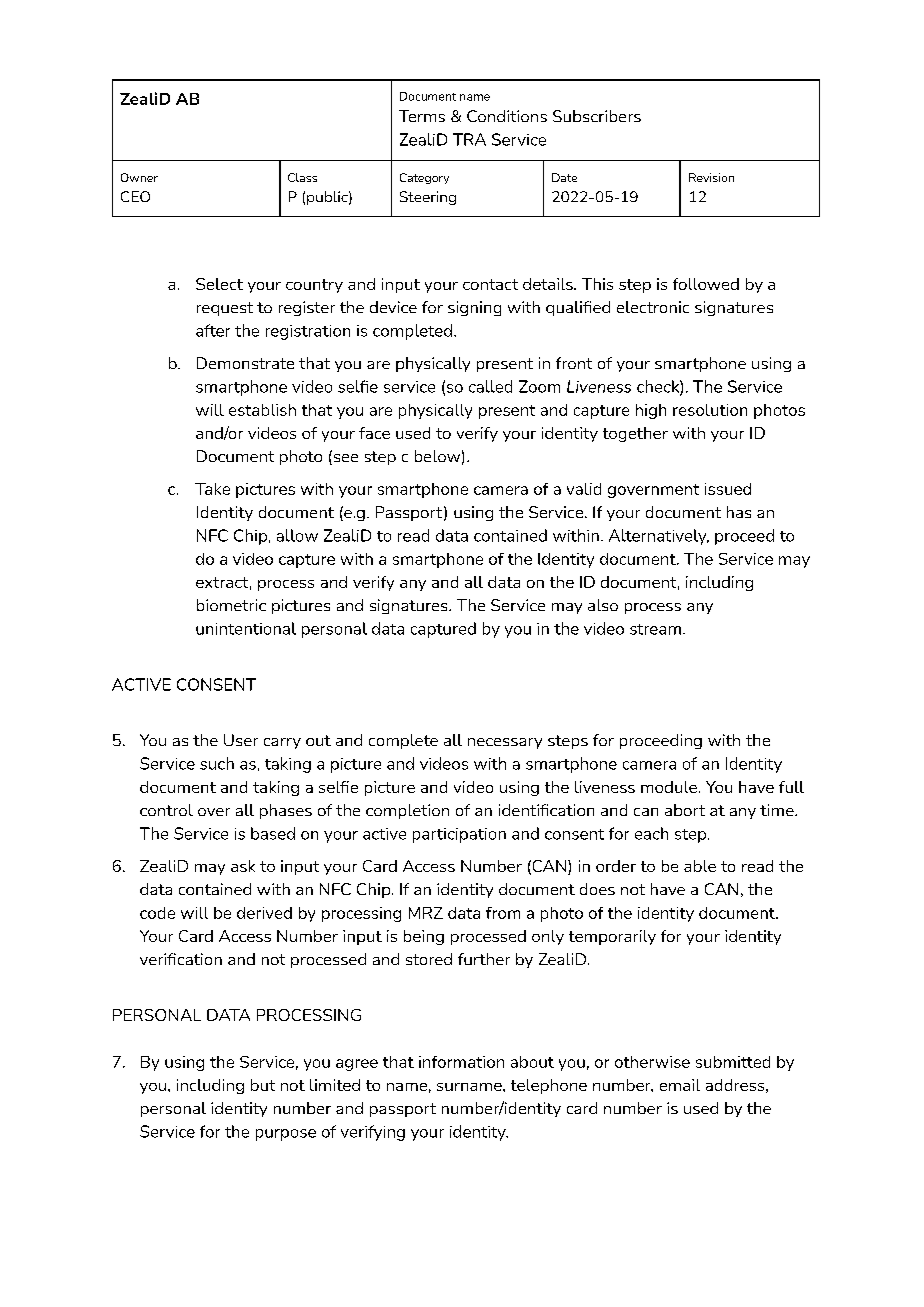  I want to click on Revision, so click(711, 177).
